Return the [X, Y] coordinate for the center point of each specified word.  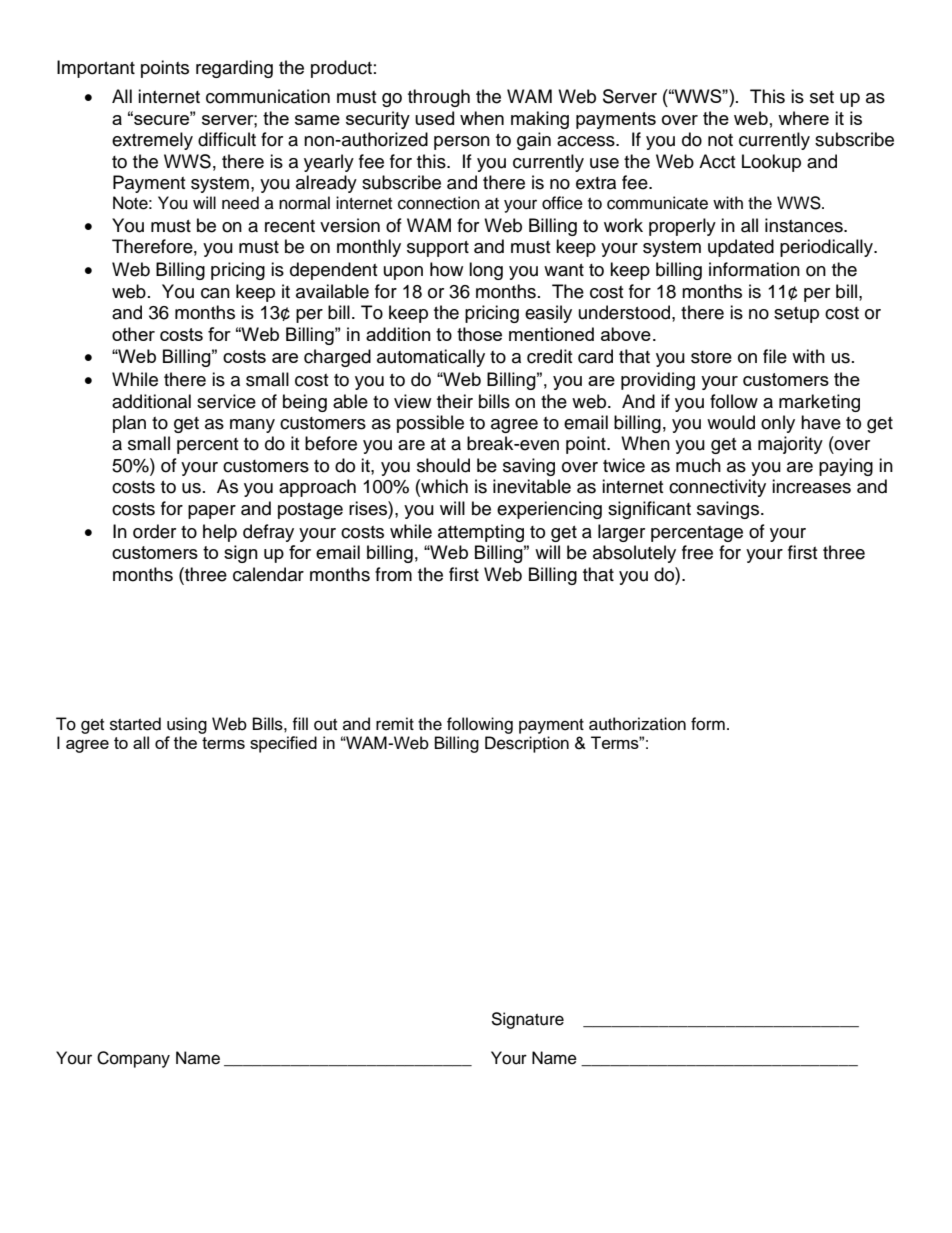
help [220, 533]
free [697, 552]
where [803, 118]
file [775, 356]
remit [395, 724]
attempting [481, 533]
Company [133, 1059]
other [133, 334]
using [187, 725]
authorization [637, 724]
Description [527, 744]
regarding [234, 69]
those [479, 334]
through [439, 98]
